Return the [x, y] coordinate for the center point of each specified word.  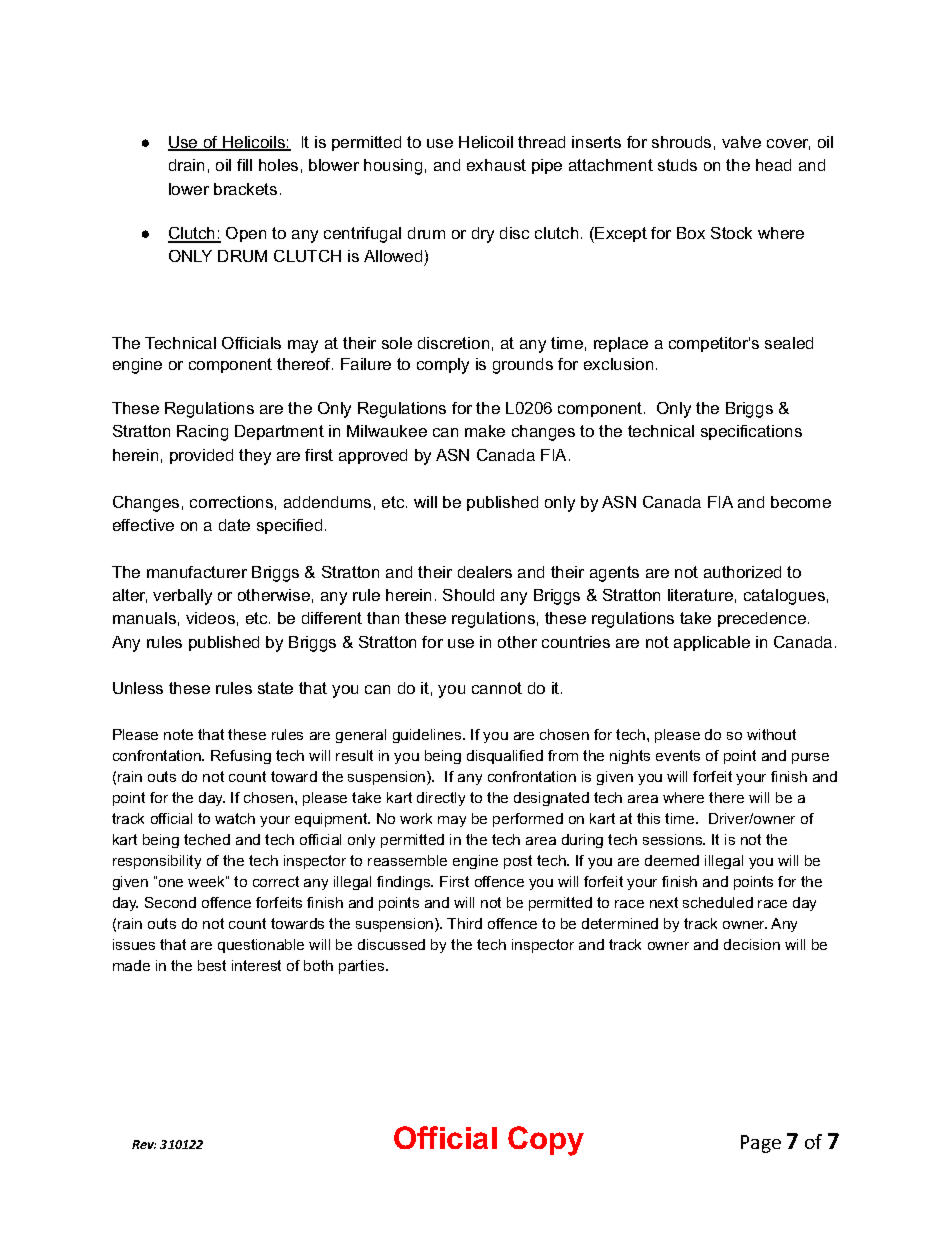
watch [235, 818]
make [485, 431]
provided [201, 456]
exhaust [496, 165]
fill [244, 165]
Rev [144, 1144]
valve [741, 142]
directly [441, 799]
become [801, 502]
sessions [674, 839]
